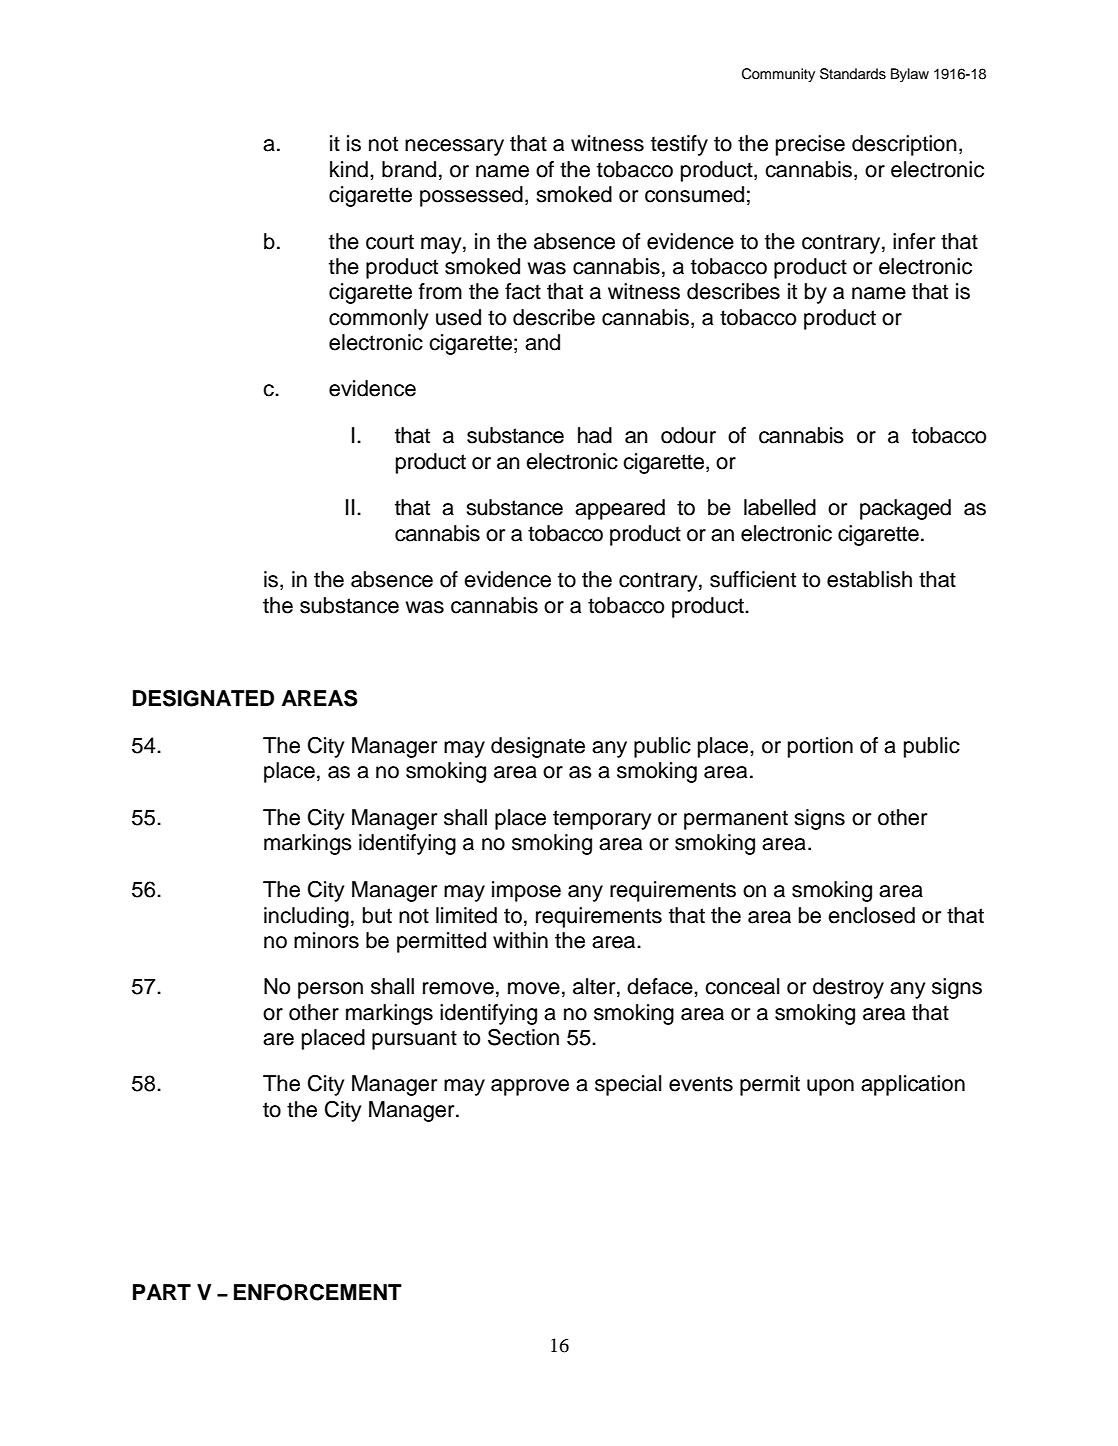 This screenshot has width=1118, height=1446. I want to click on approve, so click(530, 1087).
